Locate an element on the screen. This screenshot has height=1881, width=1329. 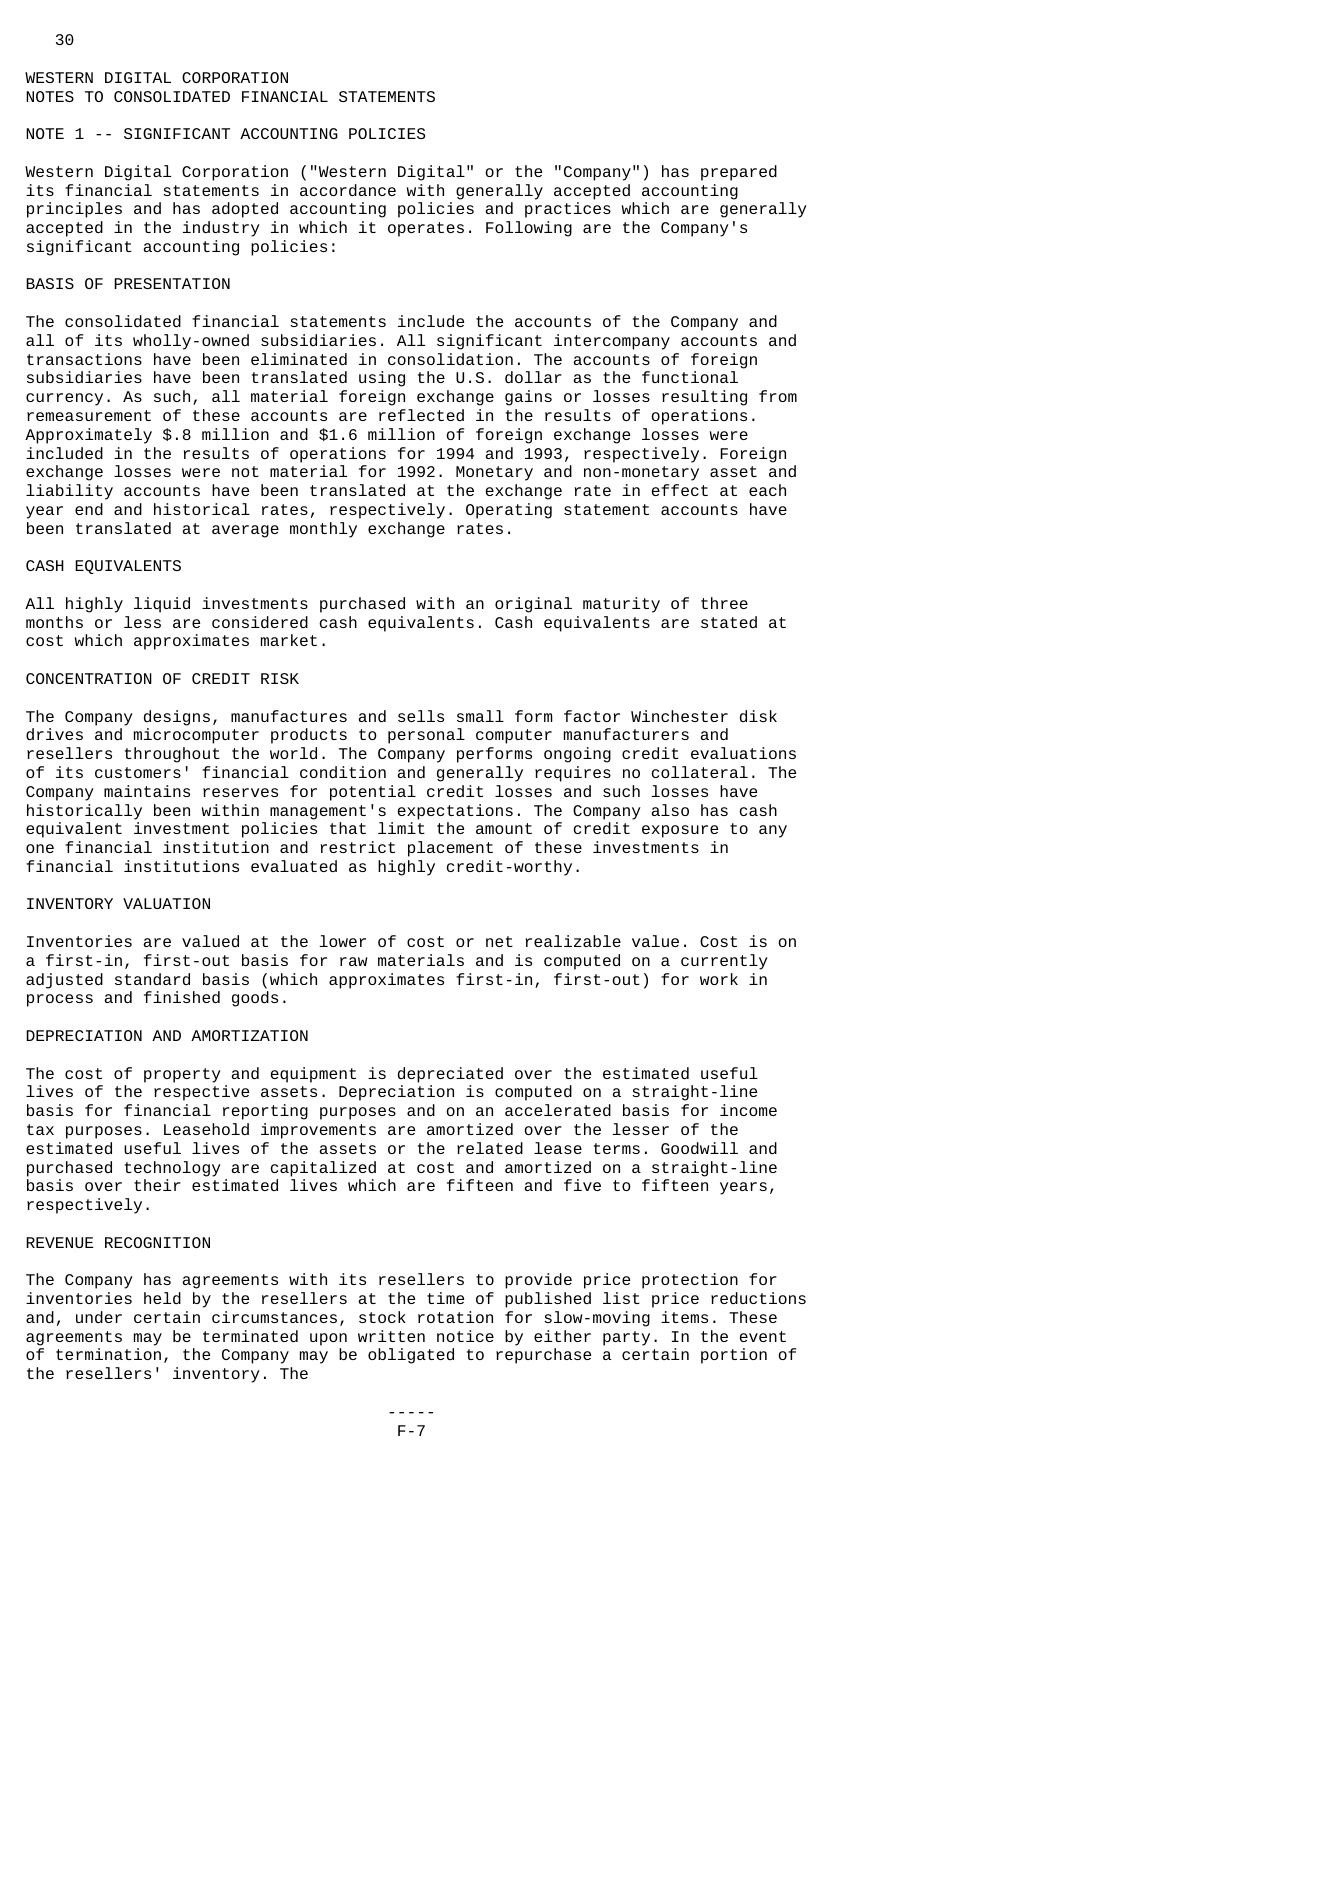
under is located at coordinates (99, 1317).
